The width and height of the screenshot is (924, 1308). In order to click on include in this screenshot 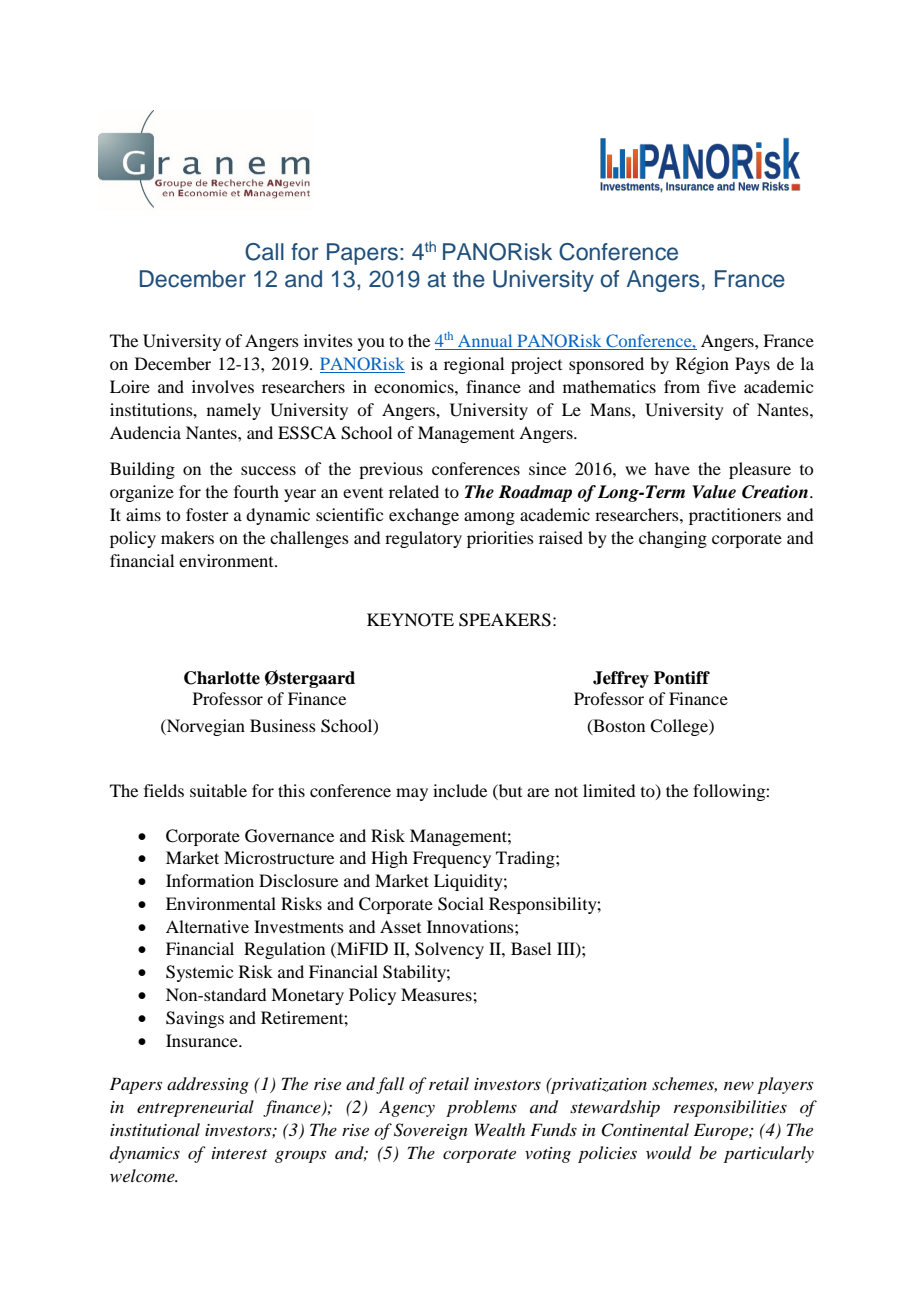, I will do `click(460, 790)`.
